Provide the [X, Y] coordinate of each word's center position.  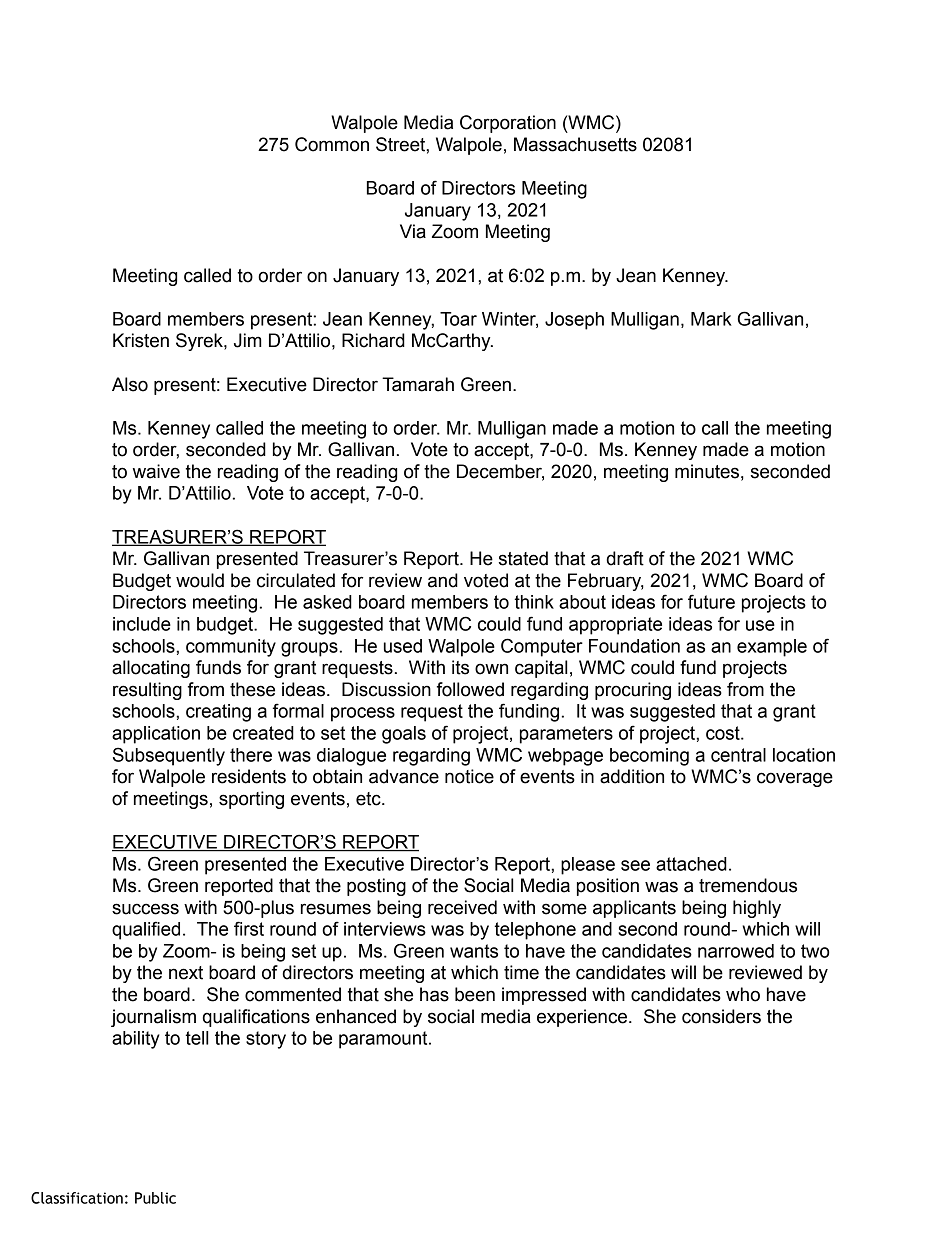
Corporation [508, 124]
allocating [151, 669]
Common [332, 144]
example [772, 648]
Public [155, 1198]
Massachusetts [575, 144]
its [460, 667]
